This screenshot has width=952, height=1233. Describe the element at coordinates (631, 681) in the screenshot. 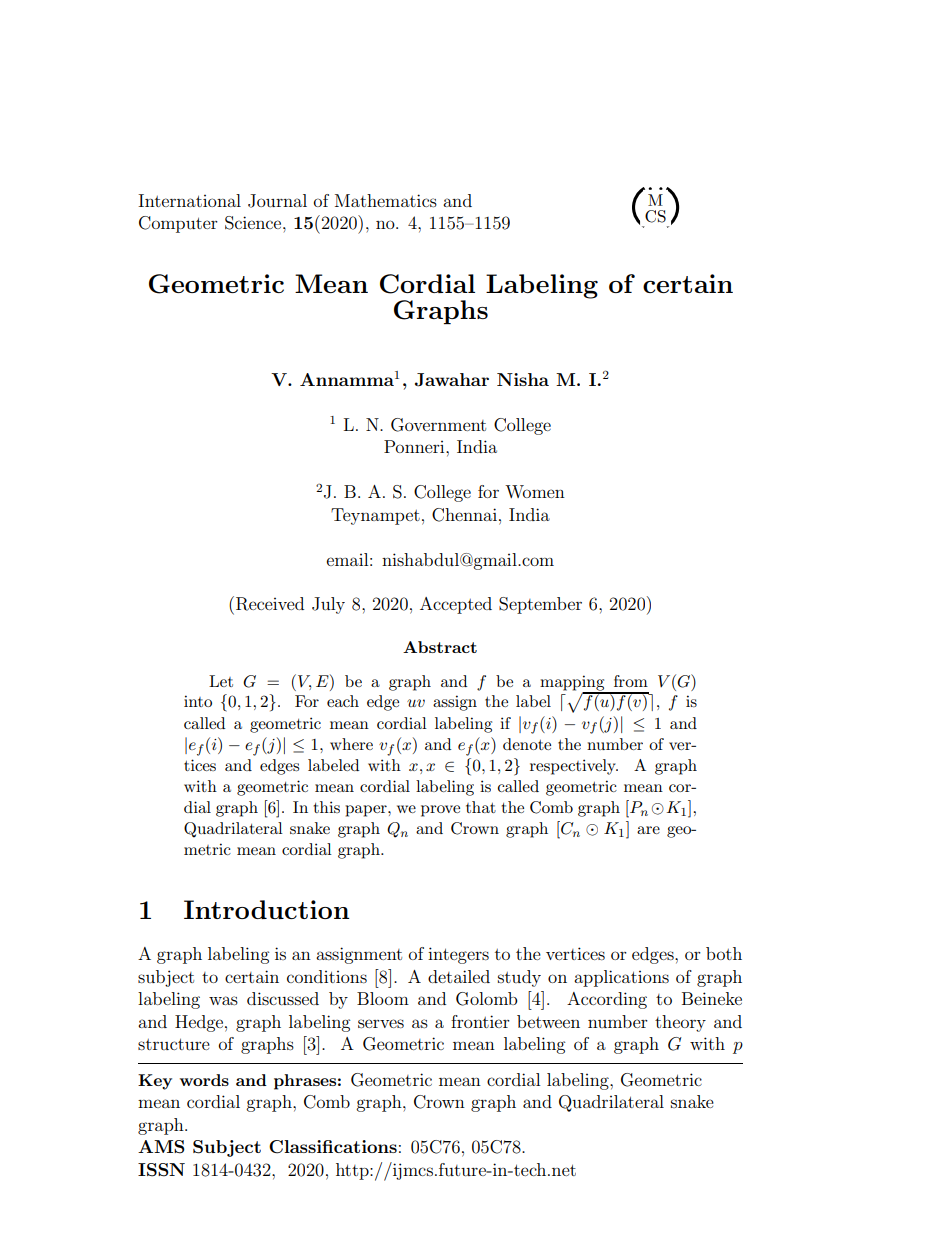

I see `from` at that location.
